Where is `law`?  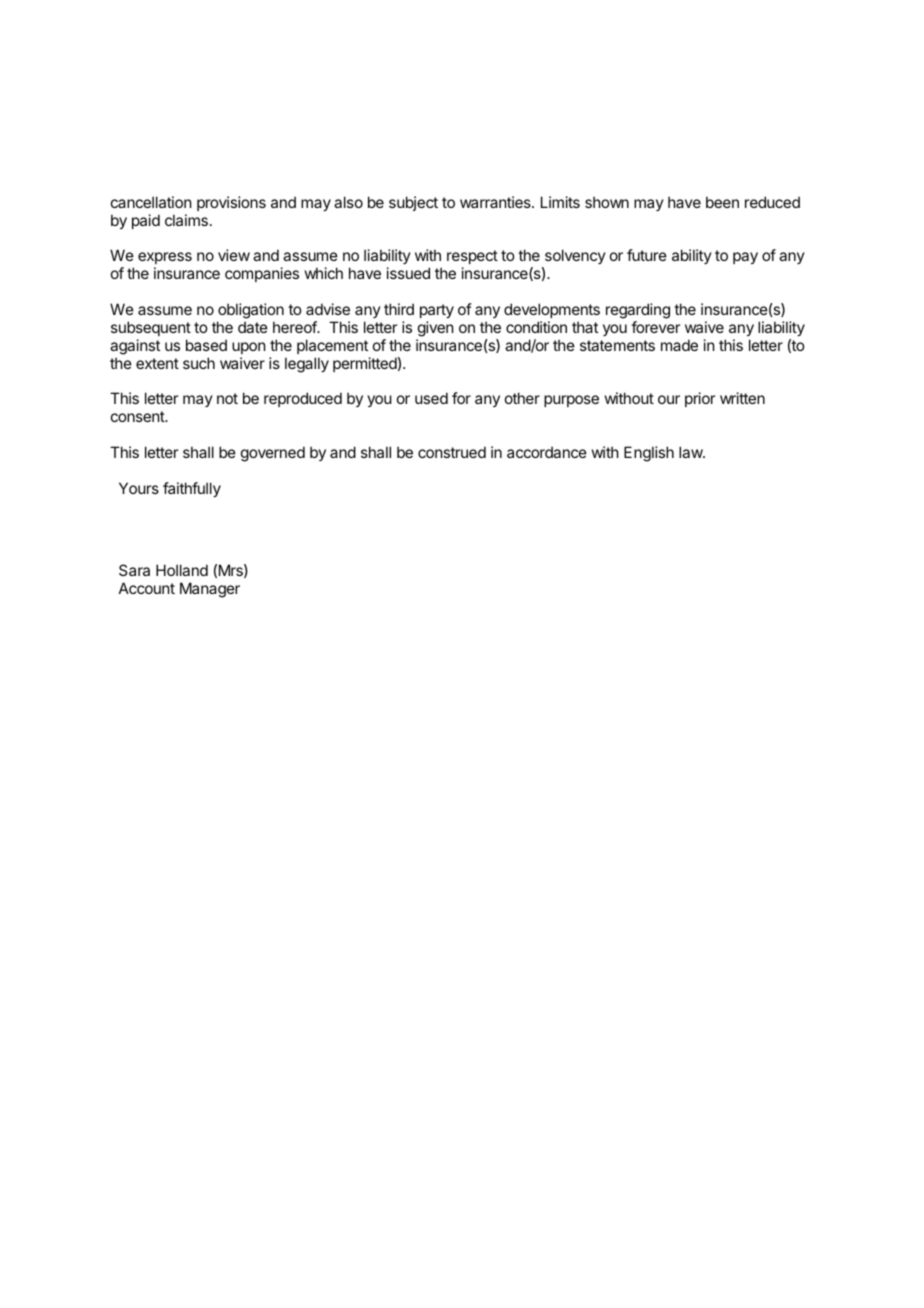
law is located at coordinates (691, 452).
